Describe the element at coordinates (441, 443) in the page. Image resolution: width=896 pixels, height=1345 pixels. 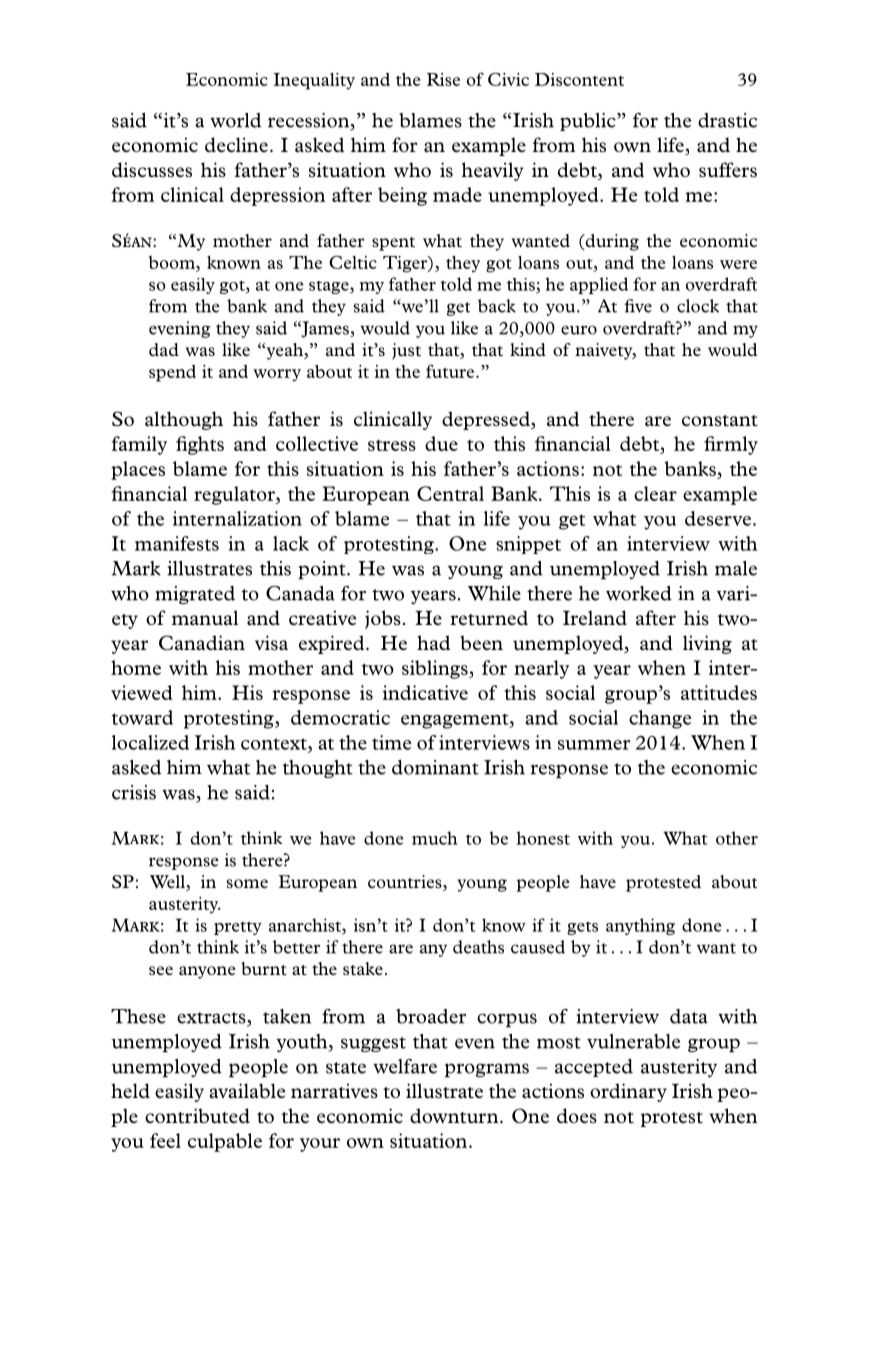
I see `due` at that location.
